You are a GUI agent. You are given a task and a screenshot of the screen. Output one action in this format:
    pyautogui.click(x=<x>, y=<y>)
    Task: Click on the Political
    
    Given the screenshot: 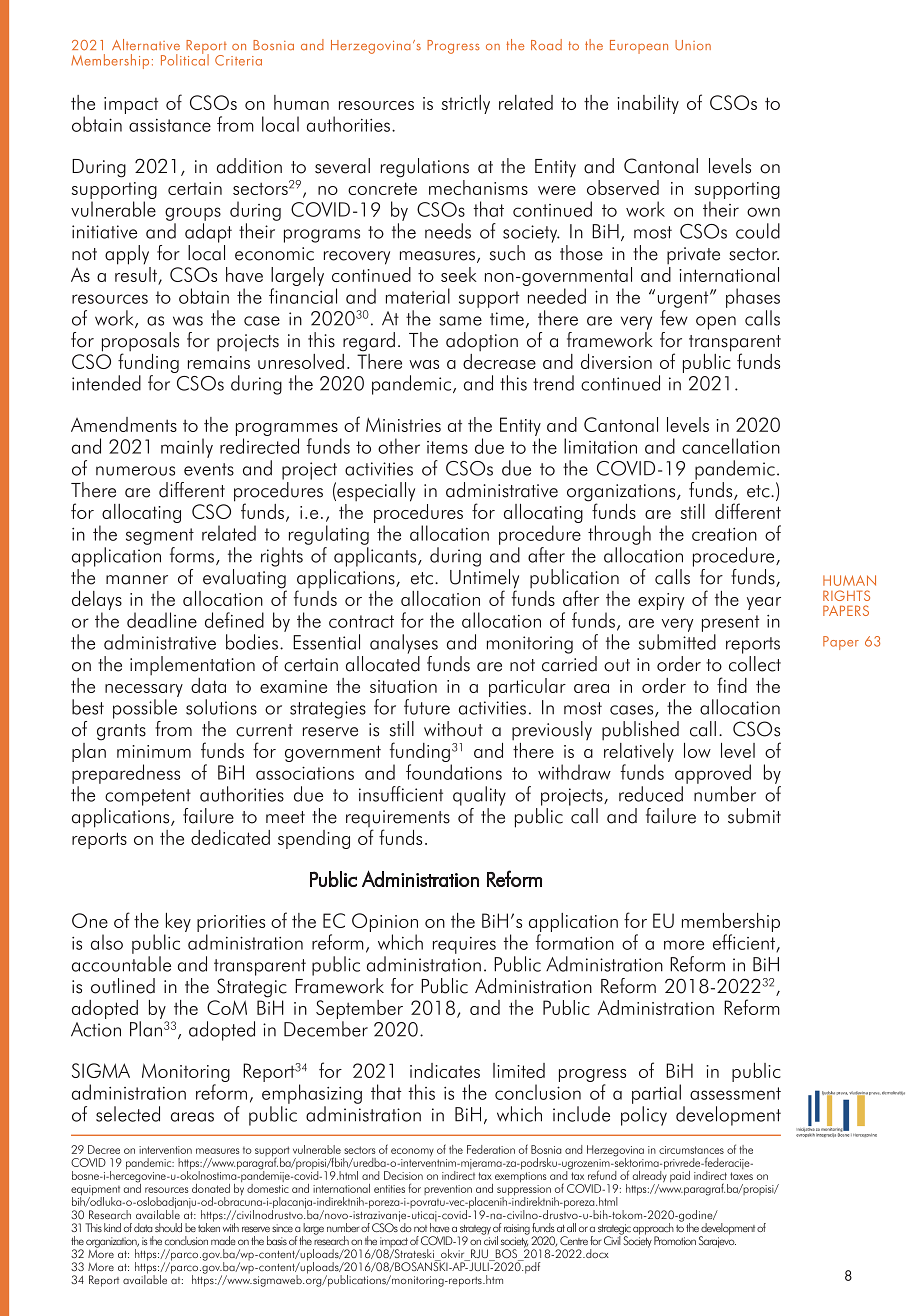 What is the action you would take?
    pyautogui.click(x=185, y=59)
